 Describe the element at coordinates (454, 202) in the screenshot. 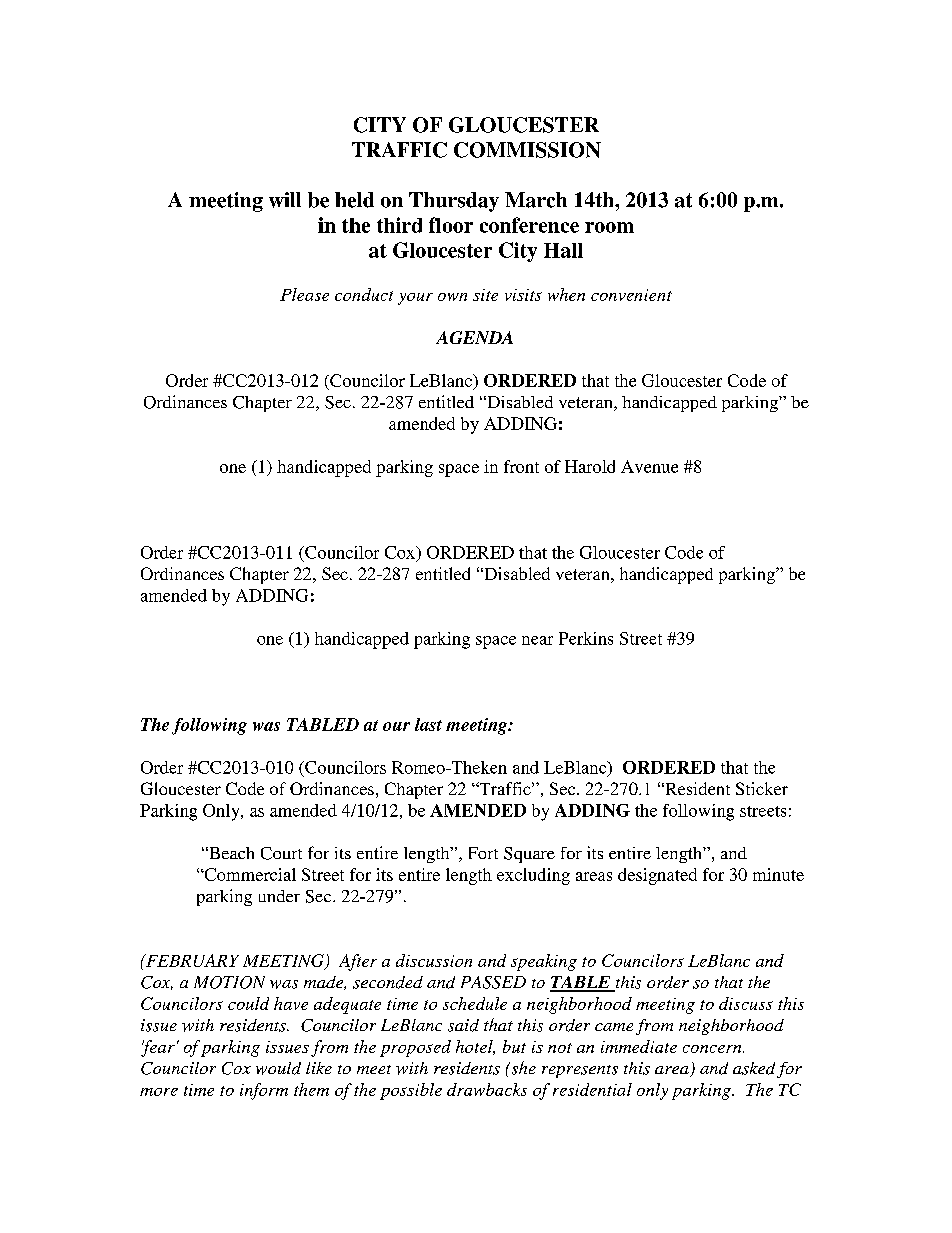

I see `Thursday` at that location.
